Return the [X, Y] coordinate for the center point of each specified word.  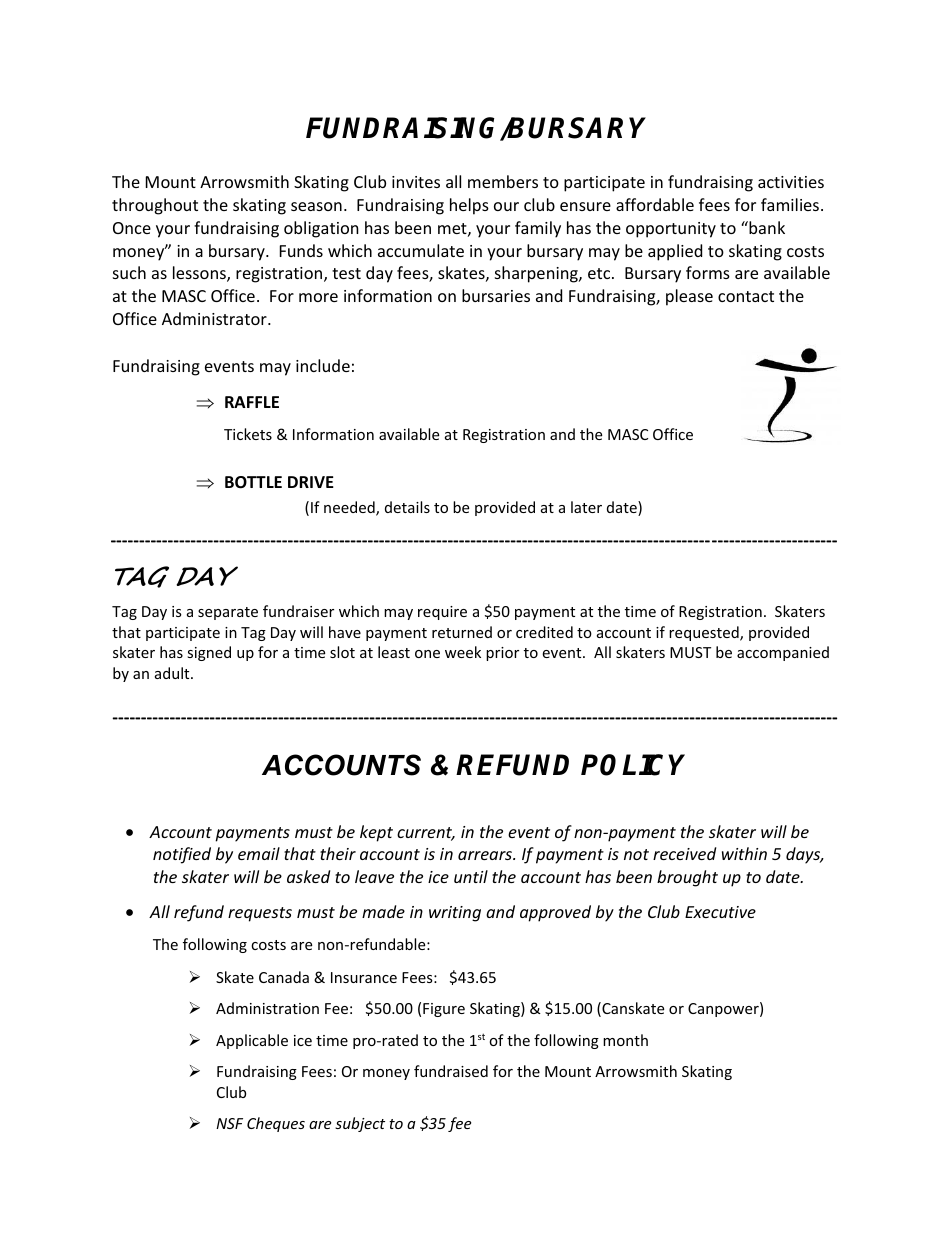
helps [469, 206]
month [625, 1040]
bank [766, 227]
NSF [229, 1123]
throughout [155, 206]
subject [360, 1124]
